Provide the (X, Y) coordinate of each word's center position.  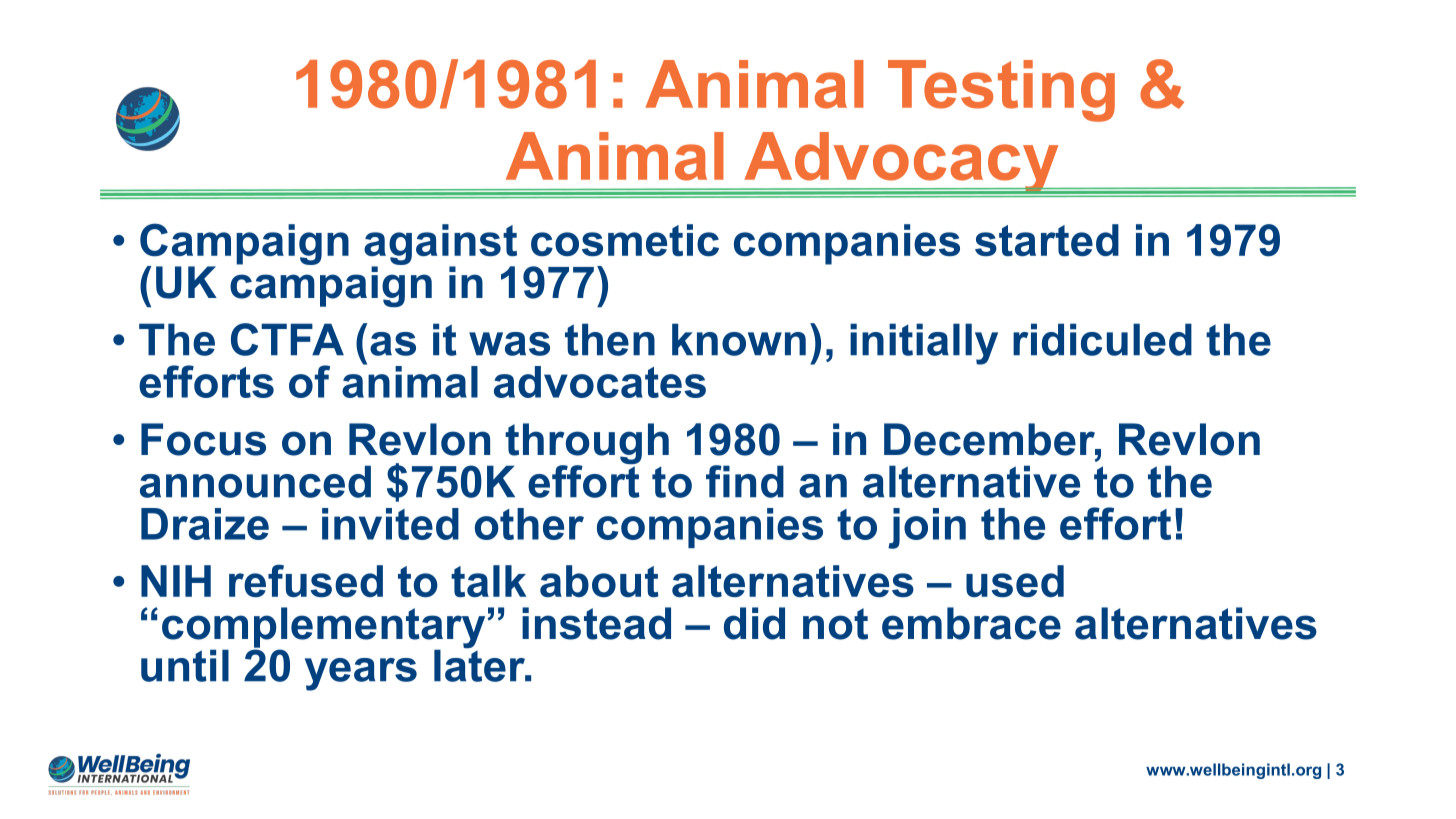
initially (924, 344)
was (509, 344)
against (440, 245)
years (361, 674)
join (927, 528)
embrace (971, 623)
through (587, 445)
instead (596, 623)
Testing (1001, 91)
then (610, 339)
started (1047, 240)
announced (255, 481)
